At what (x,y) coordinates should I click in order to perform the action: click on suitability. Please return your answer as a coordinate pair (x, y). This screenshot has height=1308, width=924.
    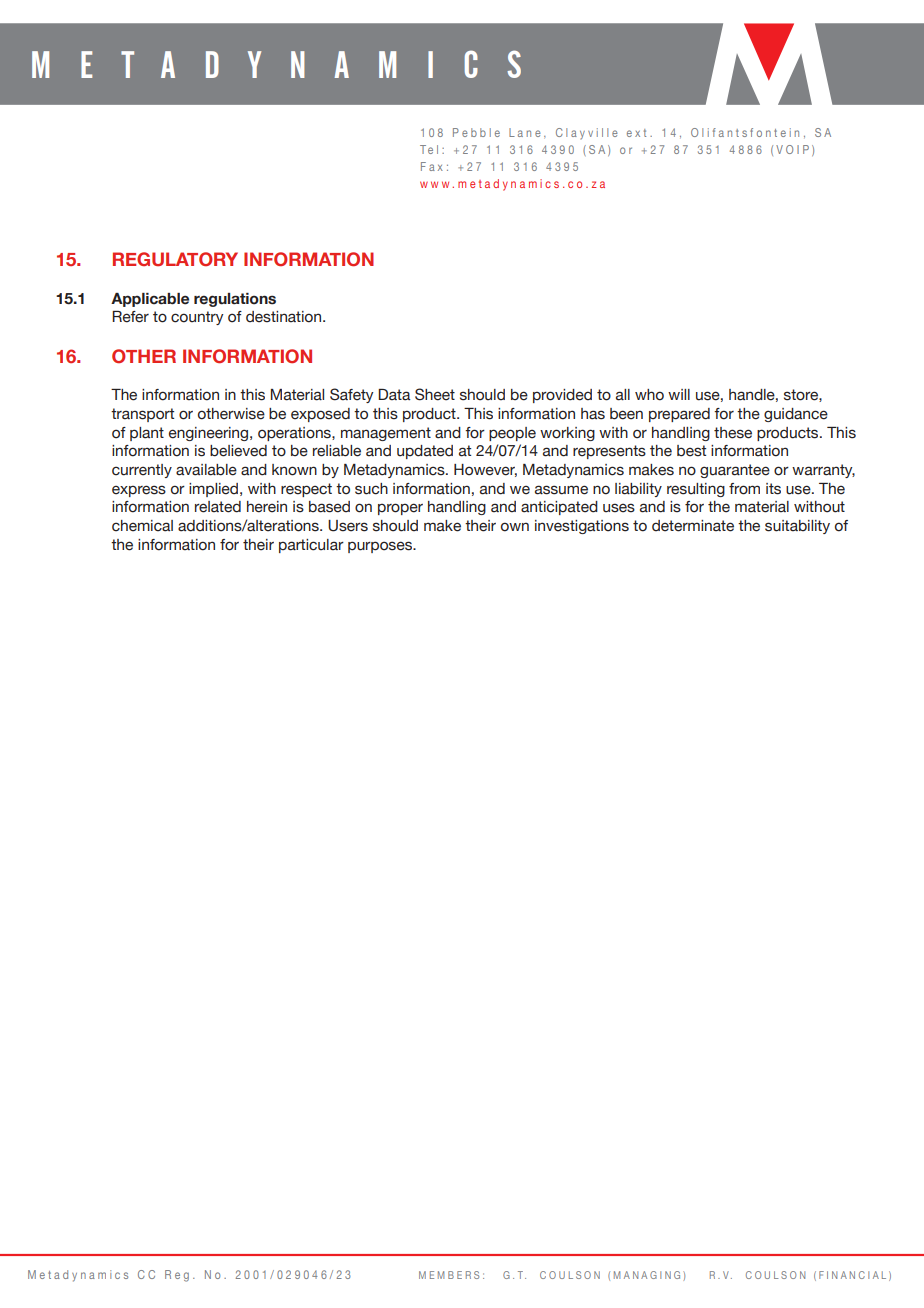
    Looking at the image, I should click on (797, 527).
